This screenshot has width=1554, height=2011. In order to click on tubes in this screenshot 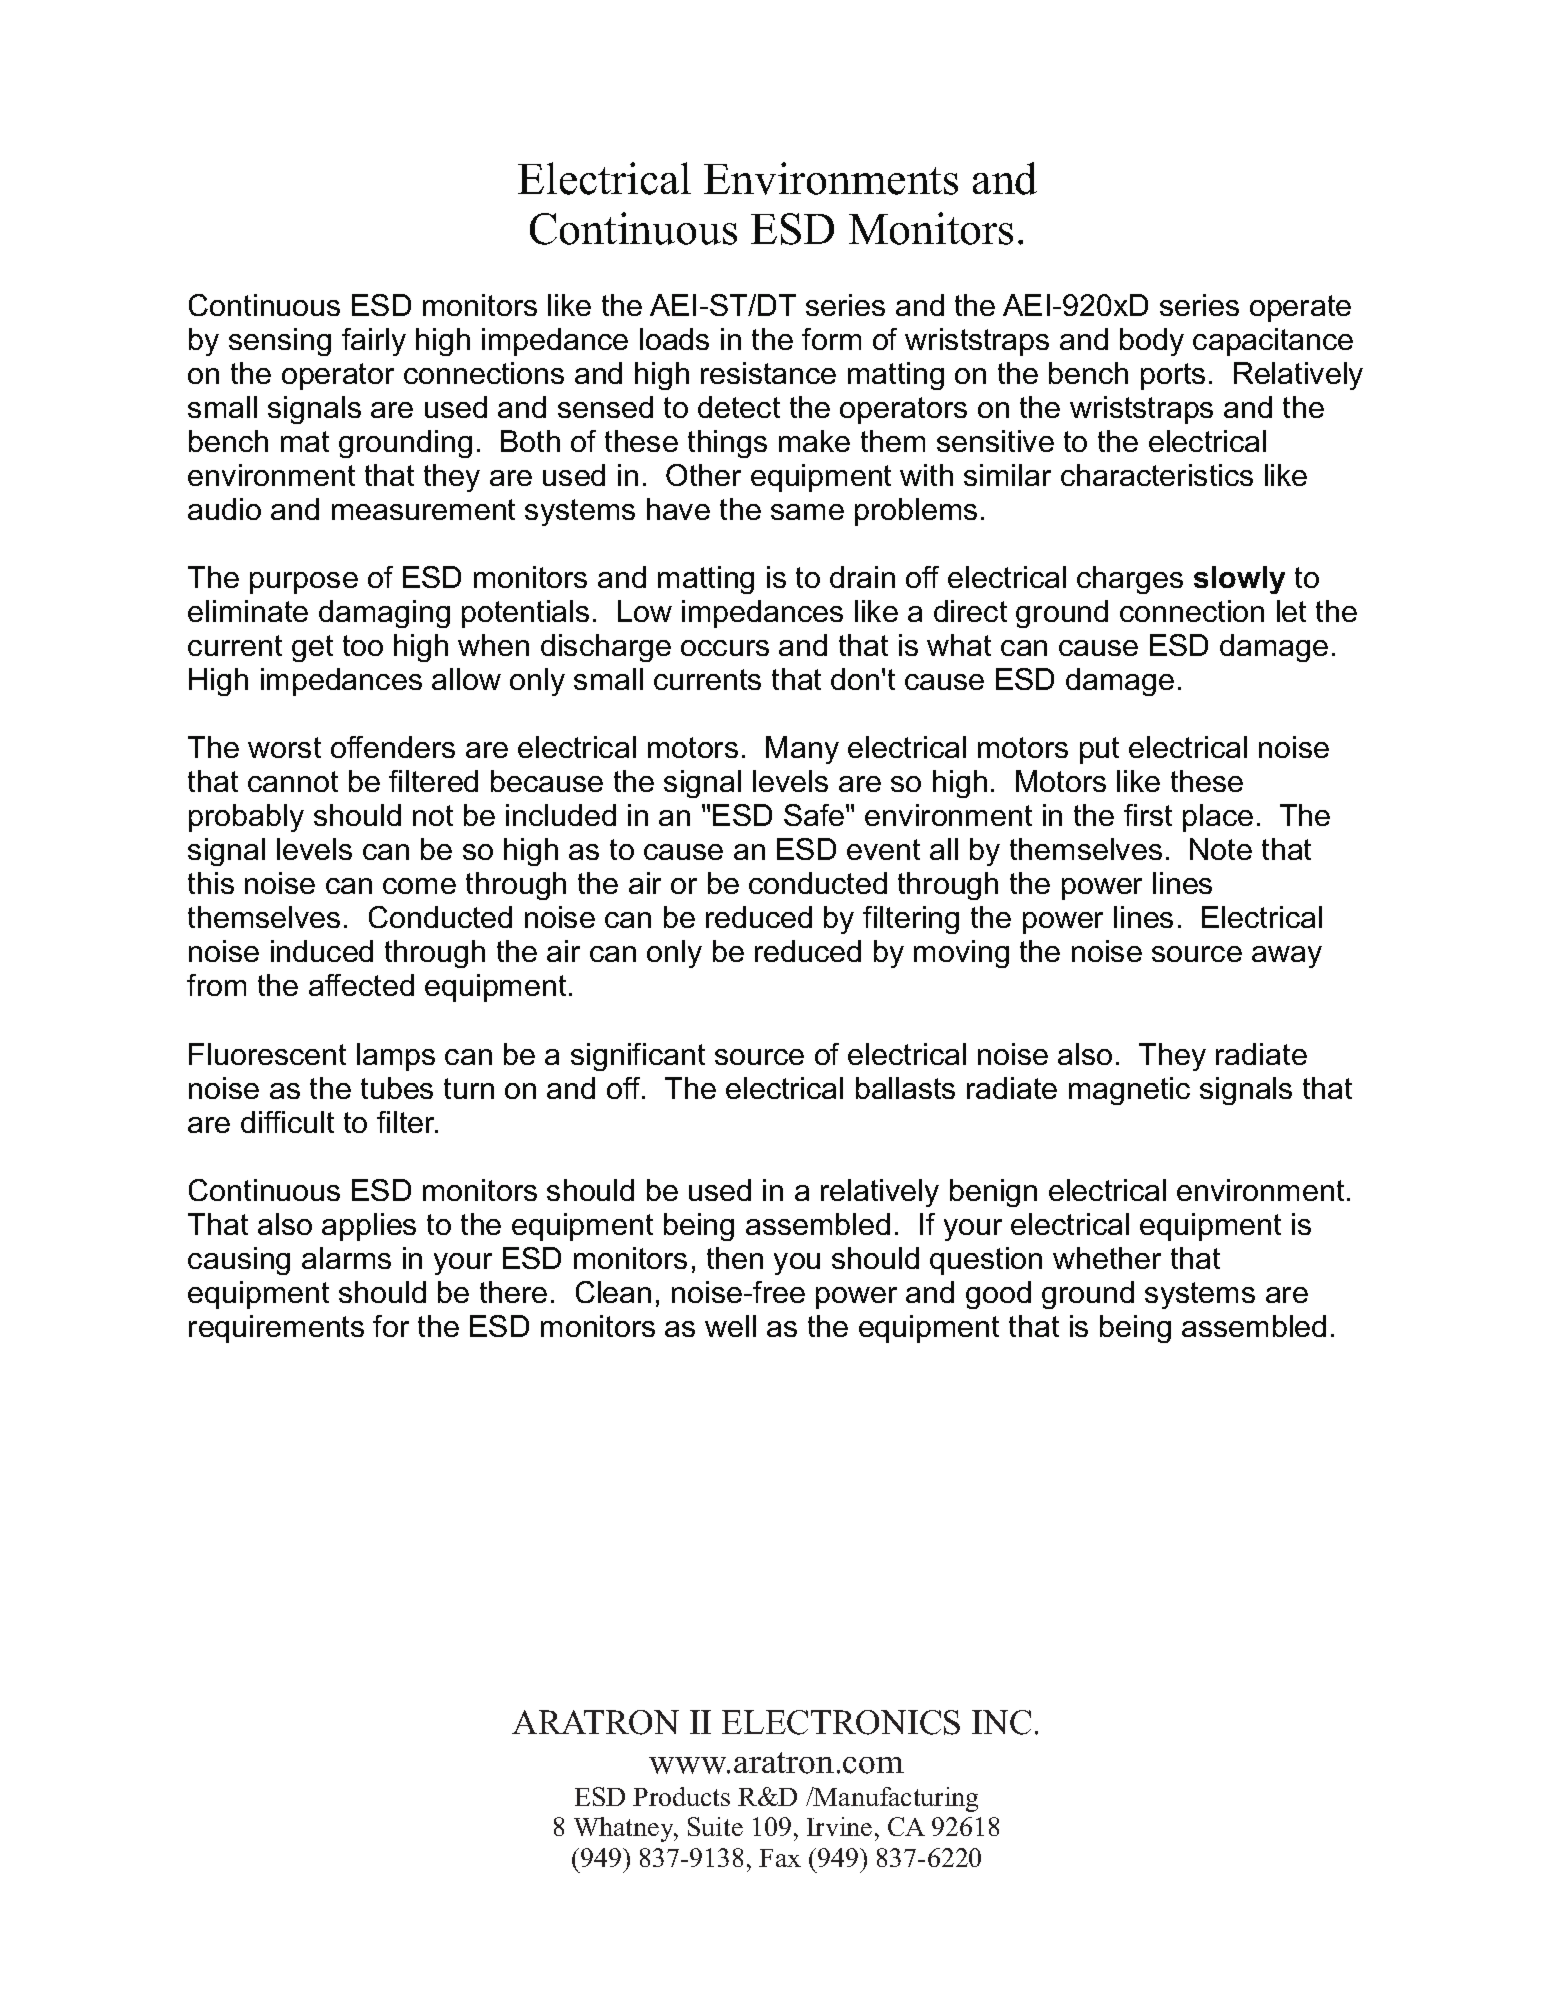, I will do `click(397, 1088)`.
